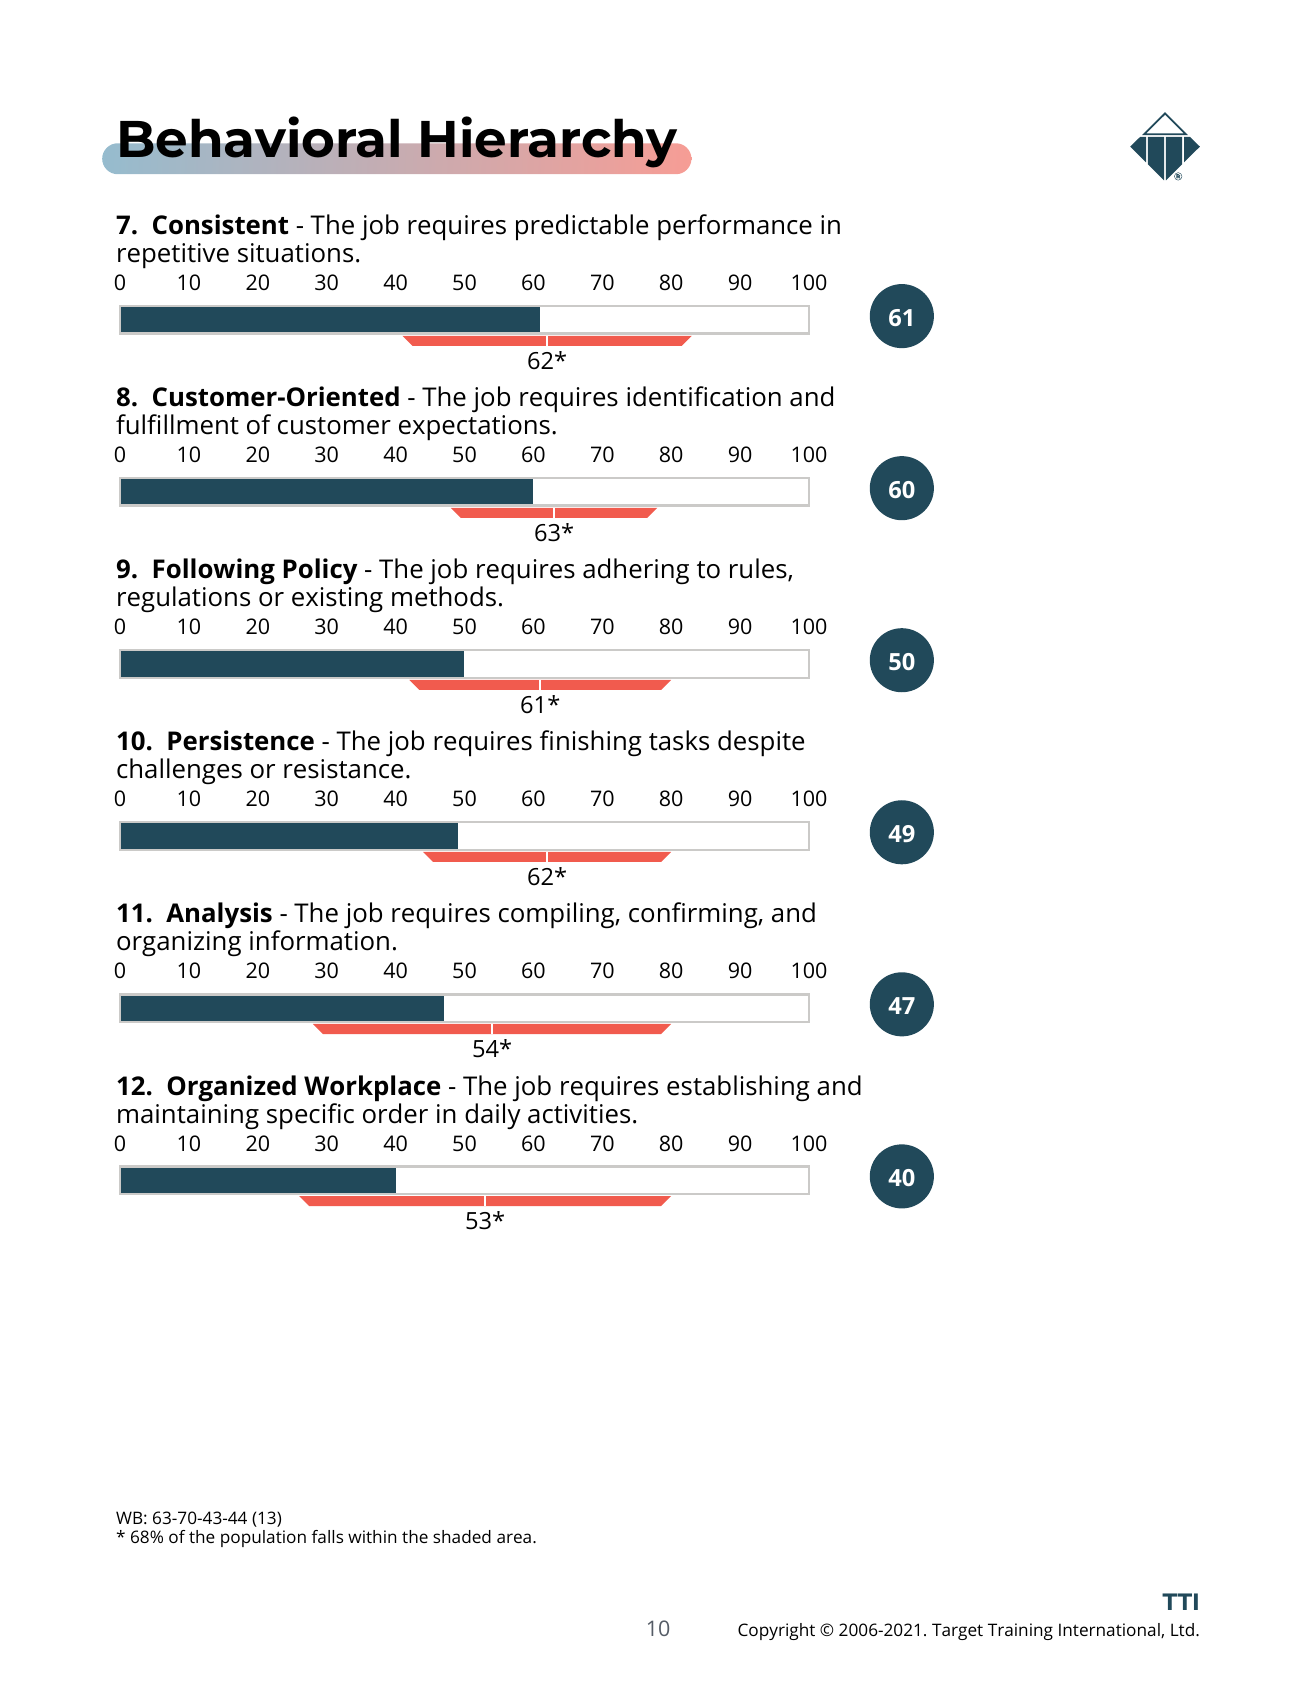  What do you see at coordinates (263, 1538) in the page?
I see `population` at bounding box center [263, 1538].
